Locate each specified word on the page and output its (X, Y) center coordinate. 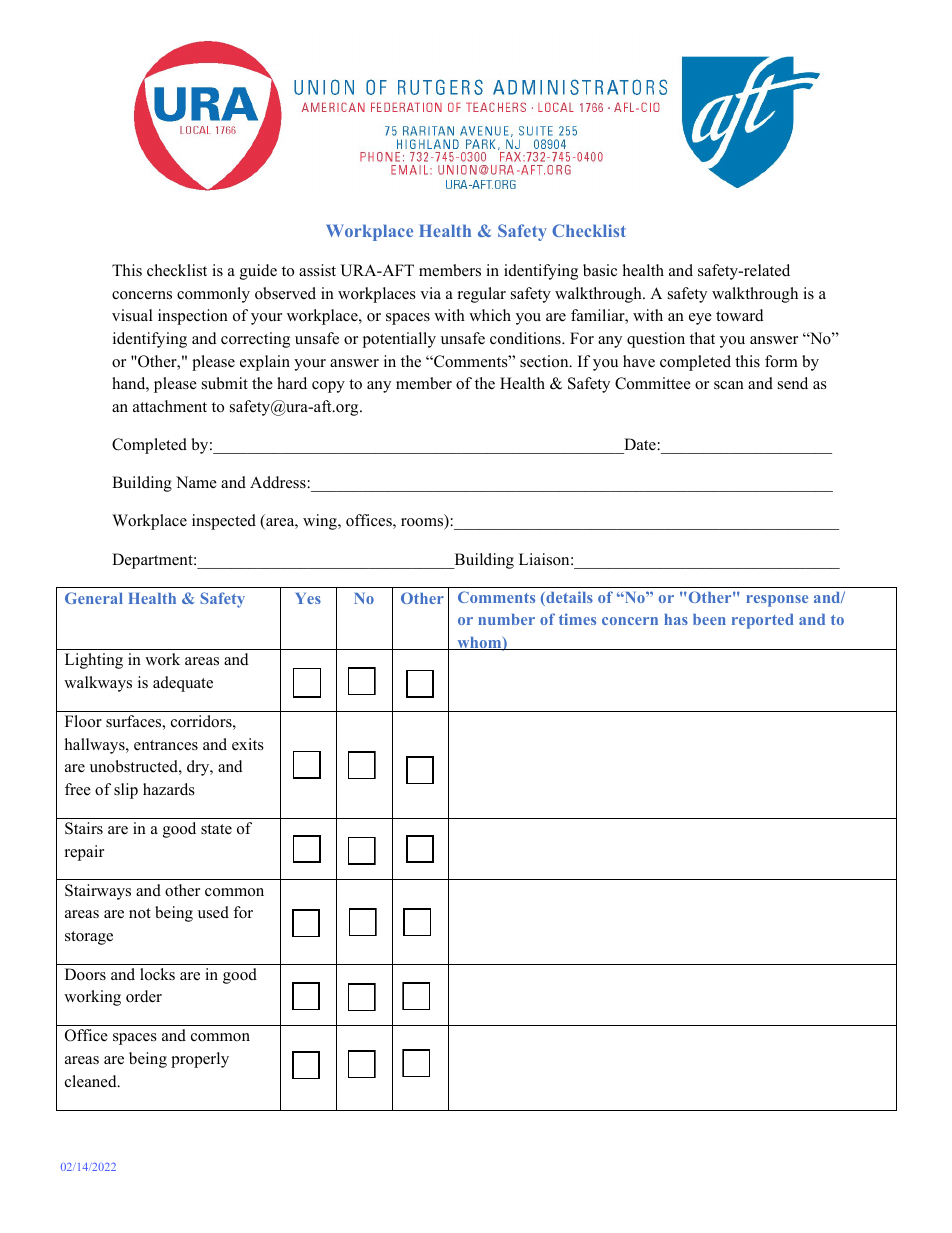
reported (763, 621)
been (709, 619)
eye (700, 319)
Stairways (98, 892)
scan (729, 385)
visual (132, 315)
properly (200, 1060)
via (430, 293)
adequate (183, 684)
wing (321, 522)
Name (196, 482)
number (506, 619)
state (216, 829)
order (144, 996)
